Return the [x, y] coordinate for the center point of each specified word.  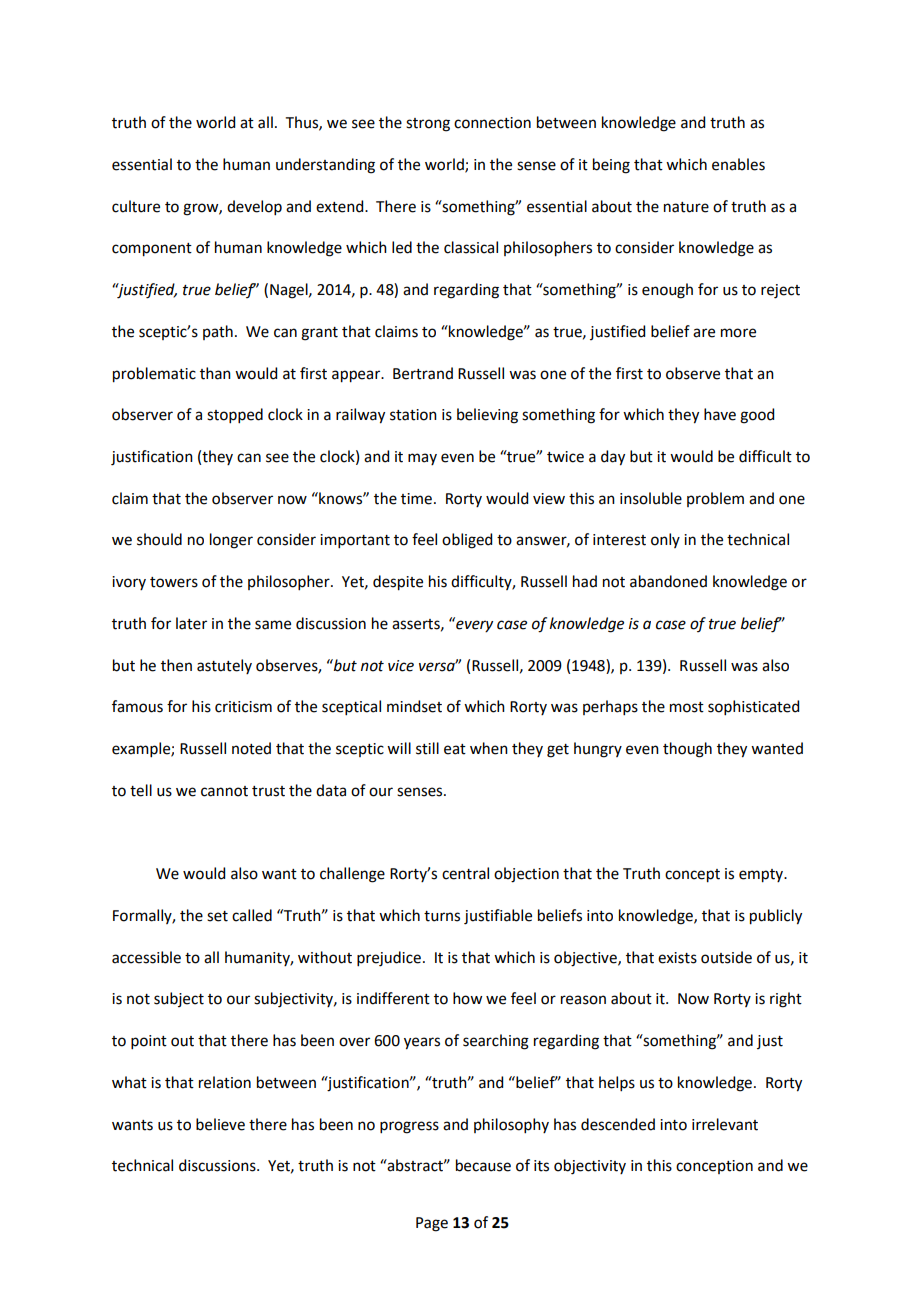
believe [220, 1124]
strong [428, 125]
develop [254, 207]
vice [401, 666]
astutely [224, 666]
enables [738, 164]
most [687, 707]
